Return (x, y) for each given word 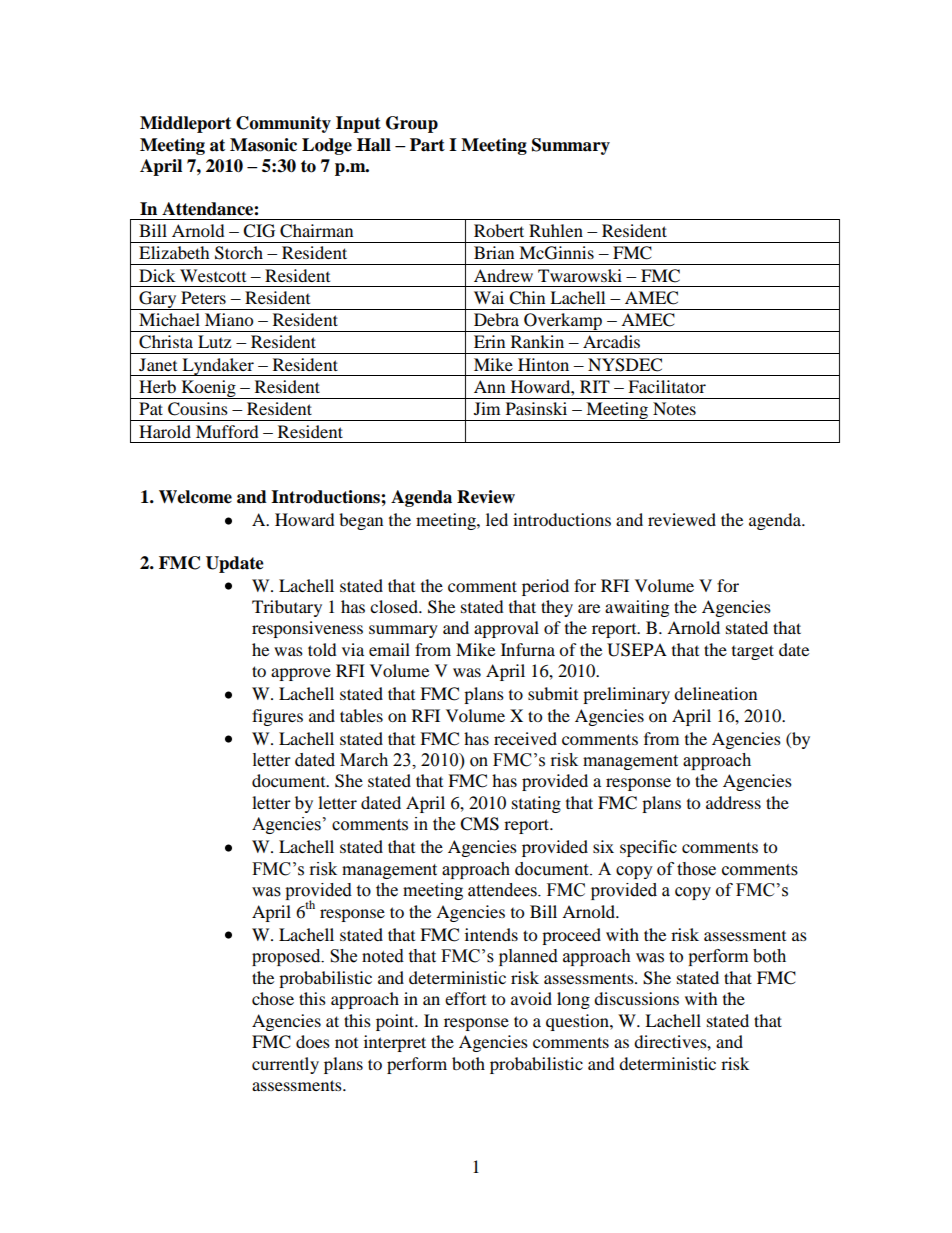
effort (465, 998)
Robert (499, 230)
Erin (489, 341)
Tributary (287, 608)
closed (395, 606)
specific (648, 848)
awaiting (637, 608)
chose (273, 998)
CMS (479, 824)
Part (427, 145)
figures (277, 717)
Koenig (208, 389)
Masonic (263, 145)
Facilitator (667, 386)
